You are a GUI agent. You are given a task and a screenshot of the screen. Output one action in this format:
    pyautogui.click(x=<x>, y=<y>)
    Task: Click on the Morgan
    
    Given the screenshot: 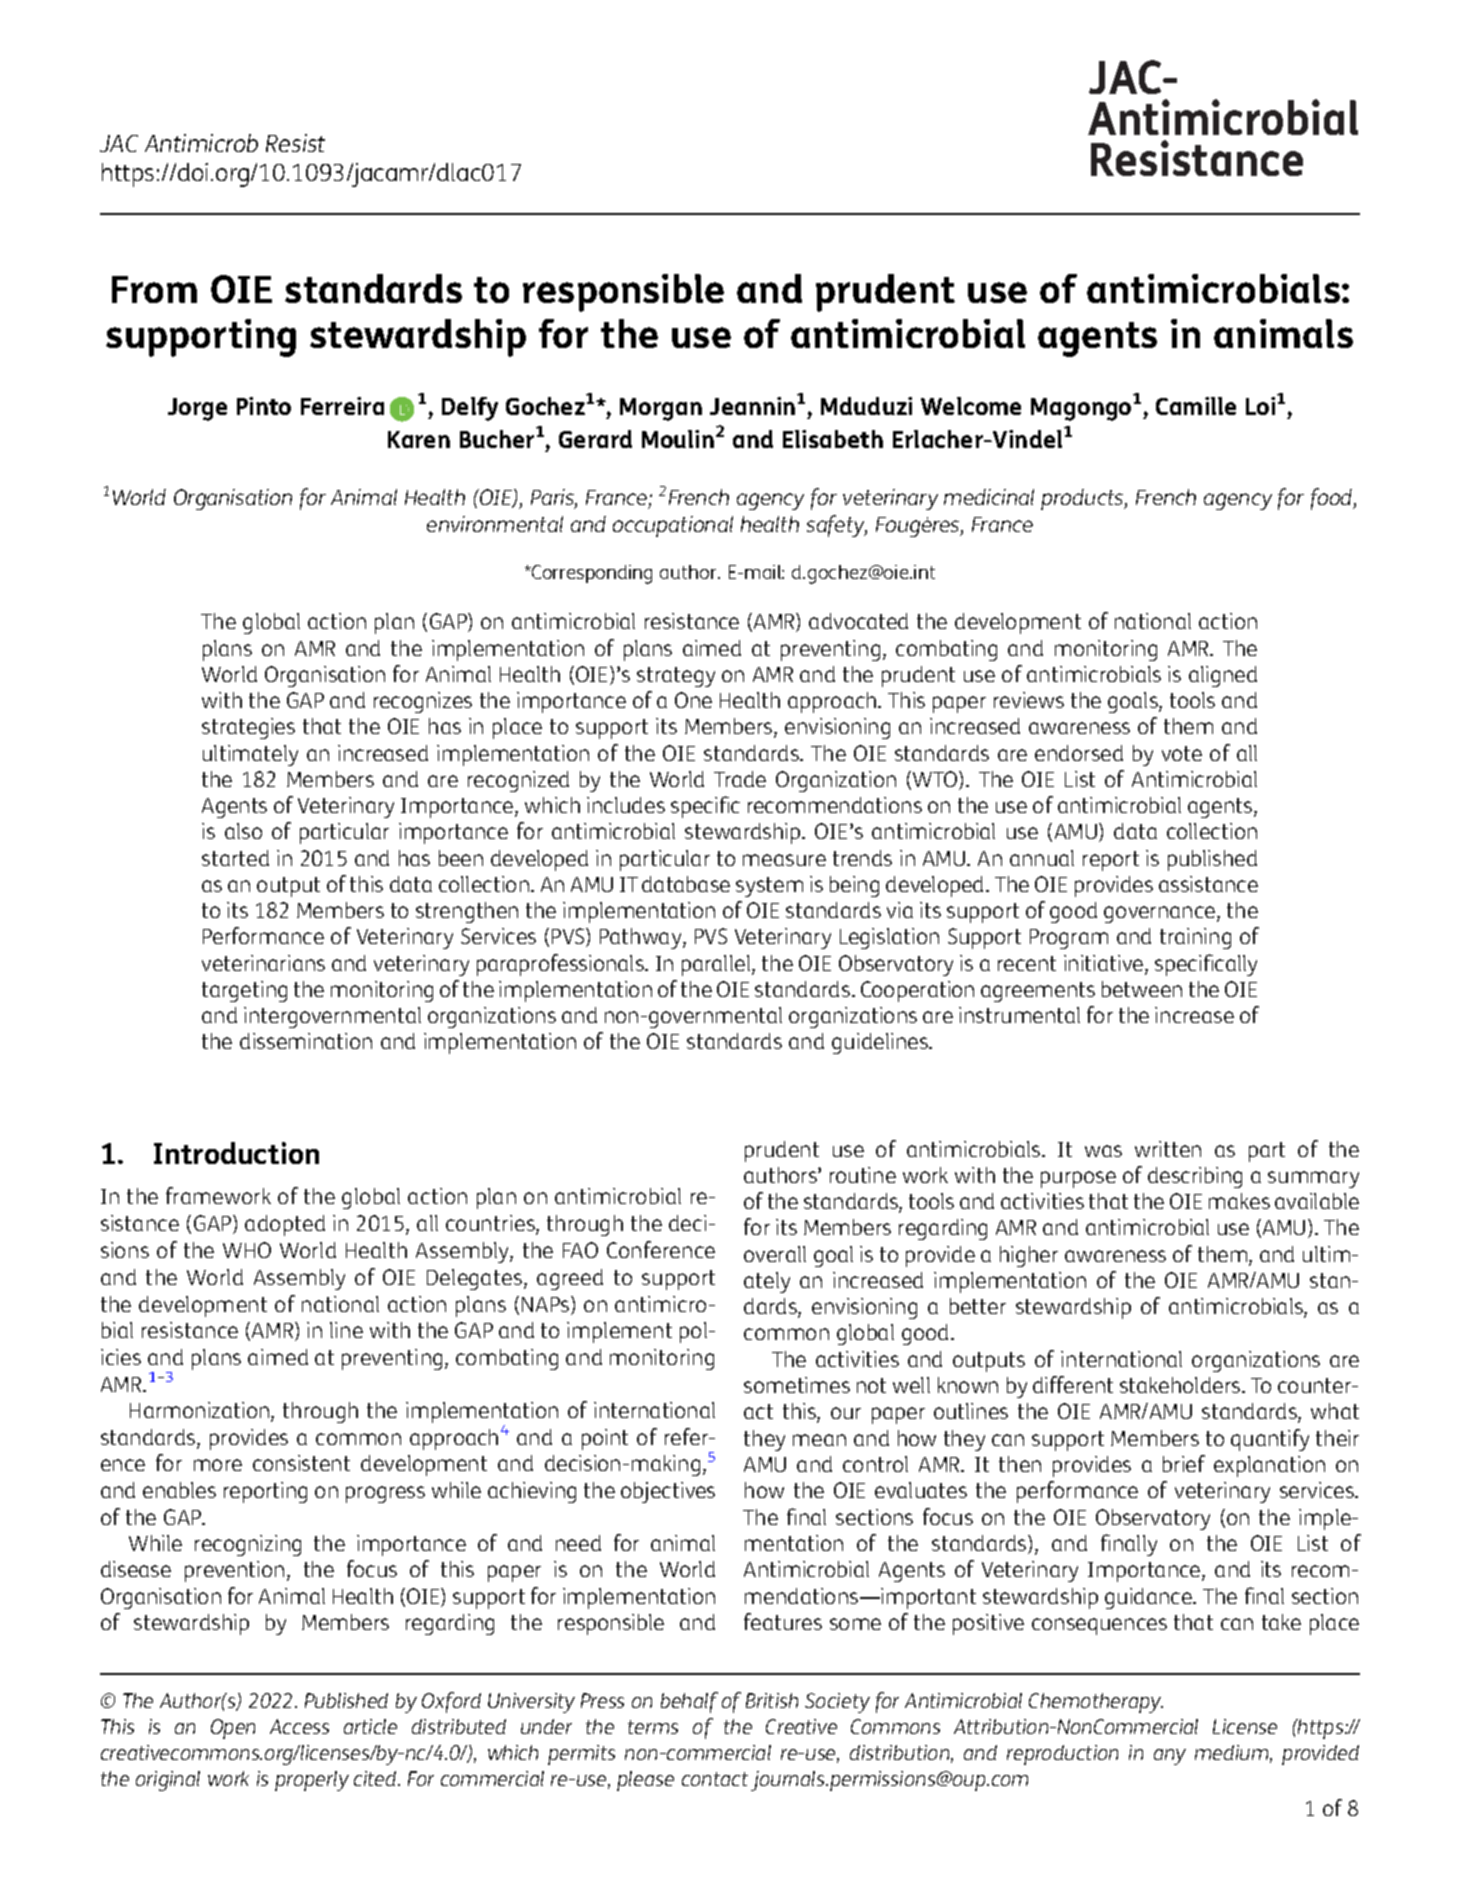 What is the action you would take?
    pyautogui.click(x=661, y=409)
